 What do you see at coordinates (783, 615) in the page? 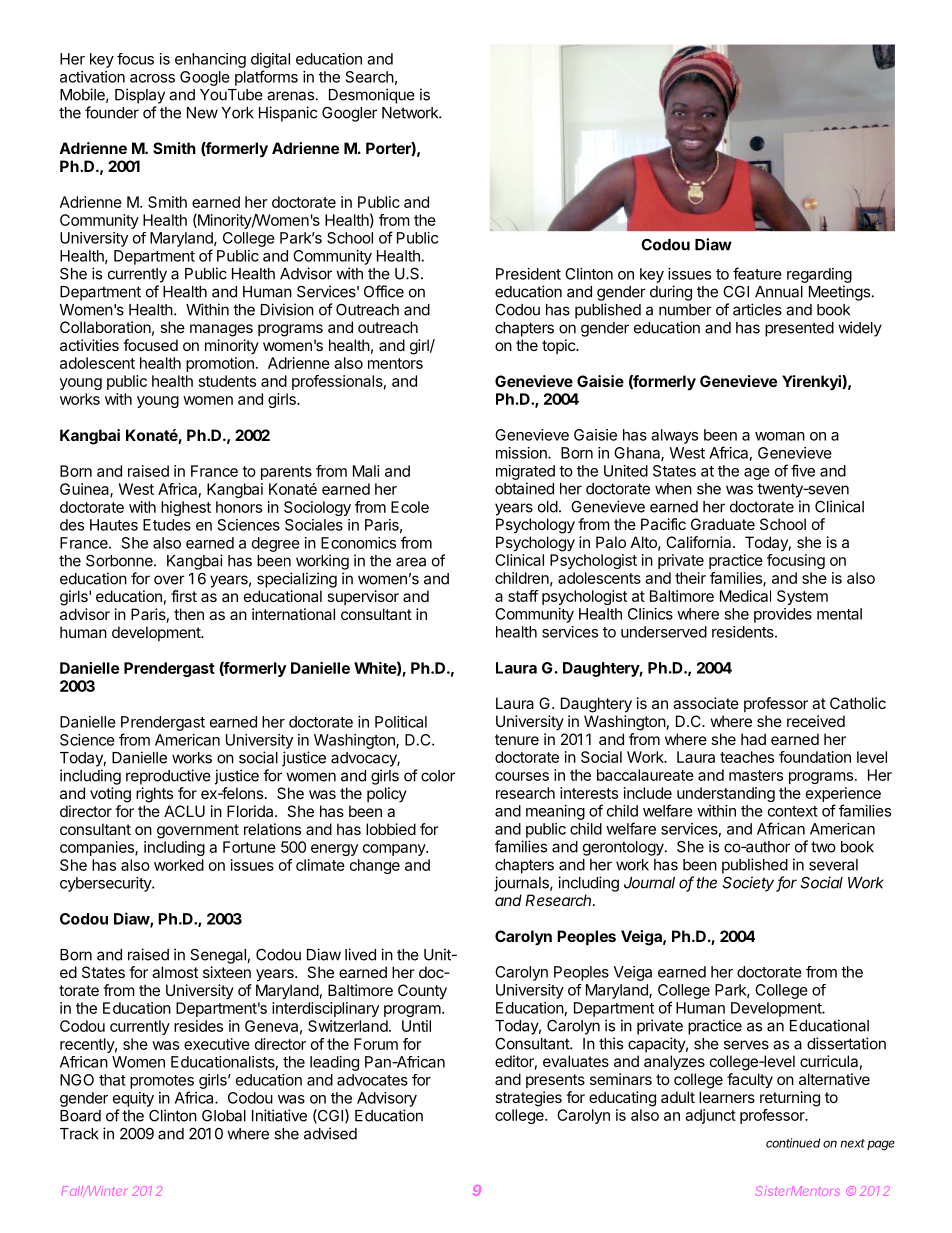
I see `provides` at bounding box center [783, 615].
